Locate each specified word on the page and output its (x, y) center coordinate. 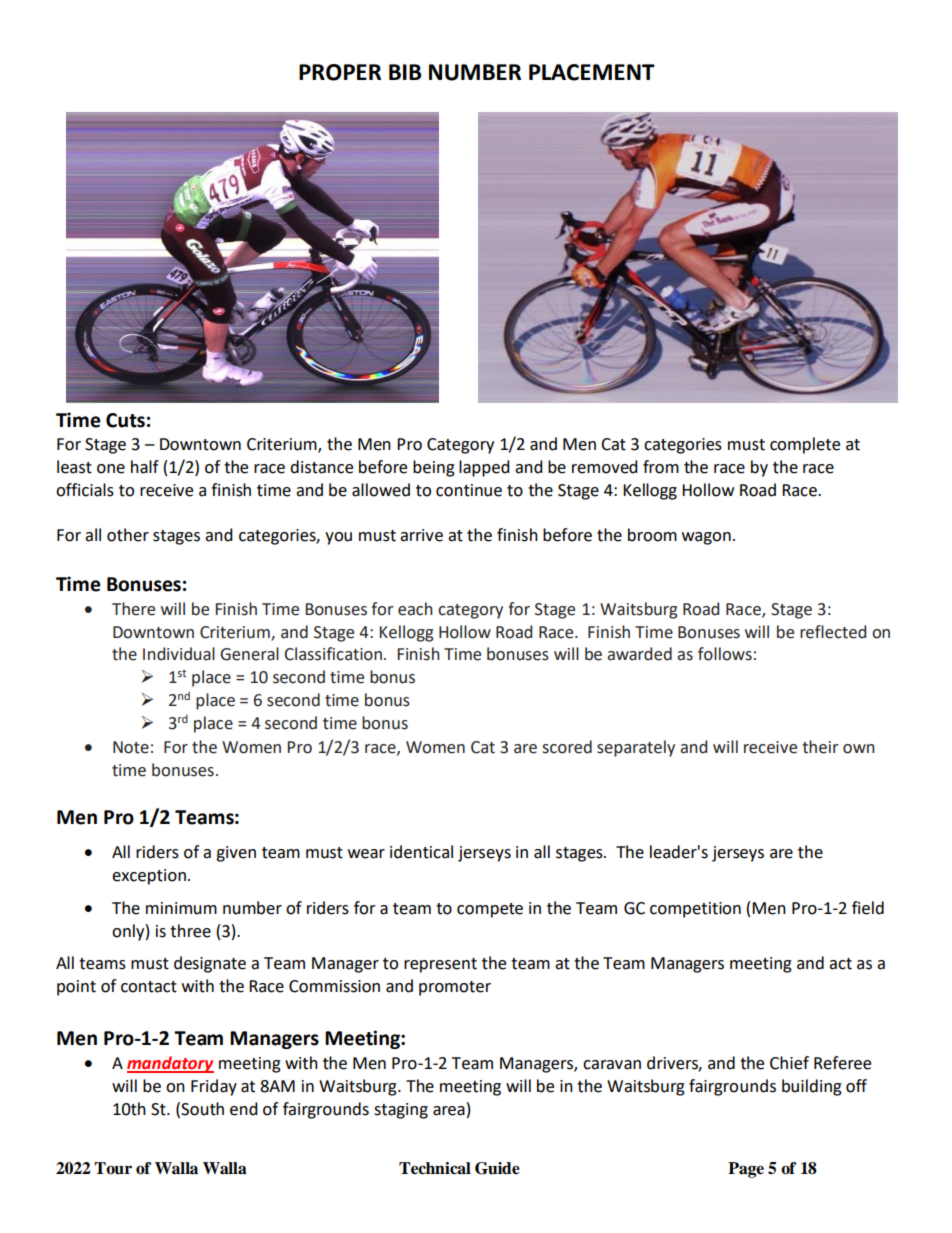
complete (805, 445)
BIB (405, 72)
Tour (113, 1168)
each (415, 609)
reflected (833, 632)
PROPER (340, 72)
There (133, 609)
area (449, 1111)
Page (746, 1170)
